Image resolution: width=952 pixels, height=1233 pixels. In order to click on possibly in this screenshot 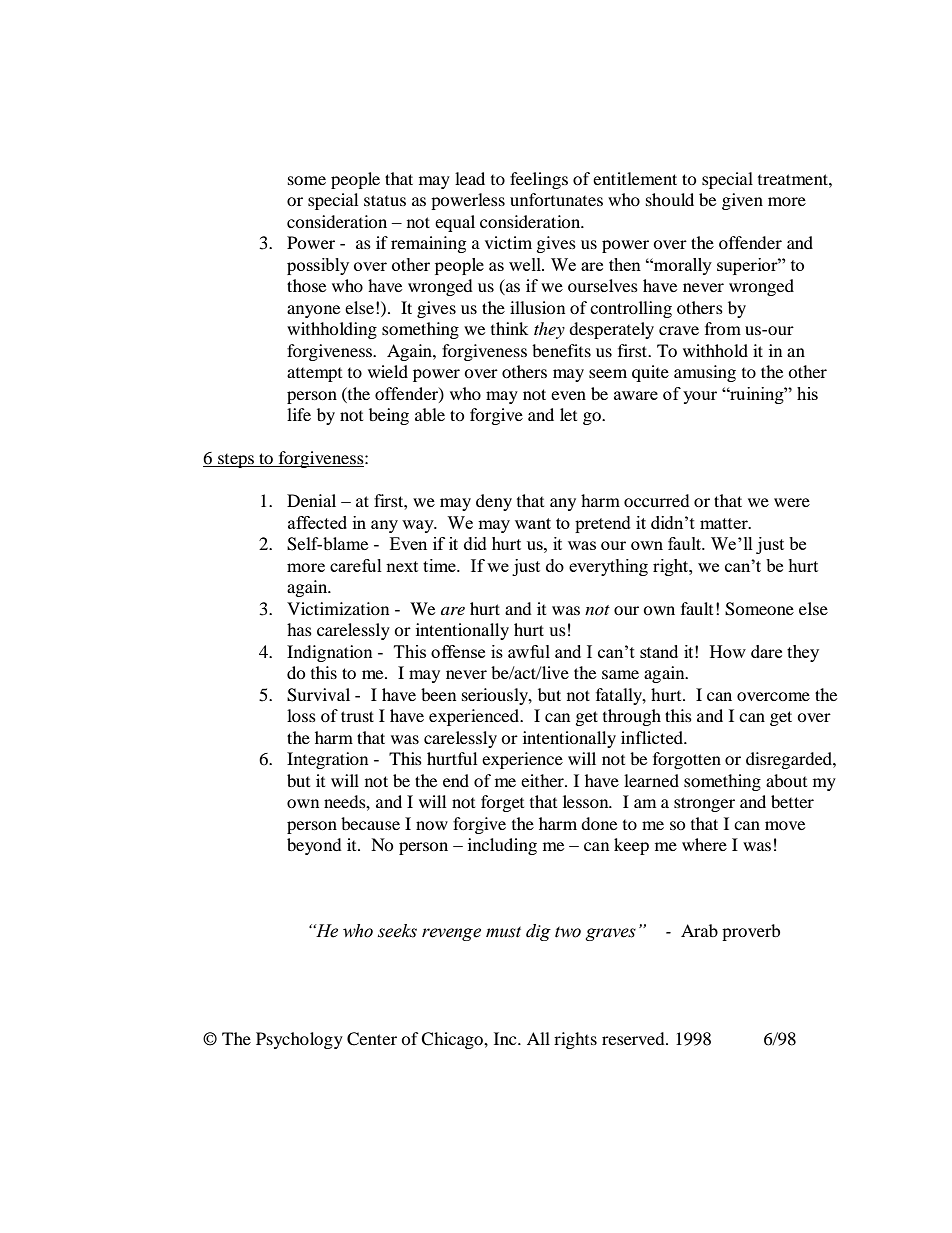, I will do `click(318, 266)`.
